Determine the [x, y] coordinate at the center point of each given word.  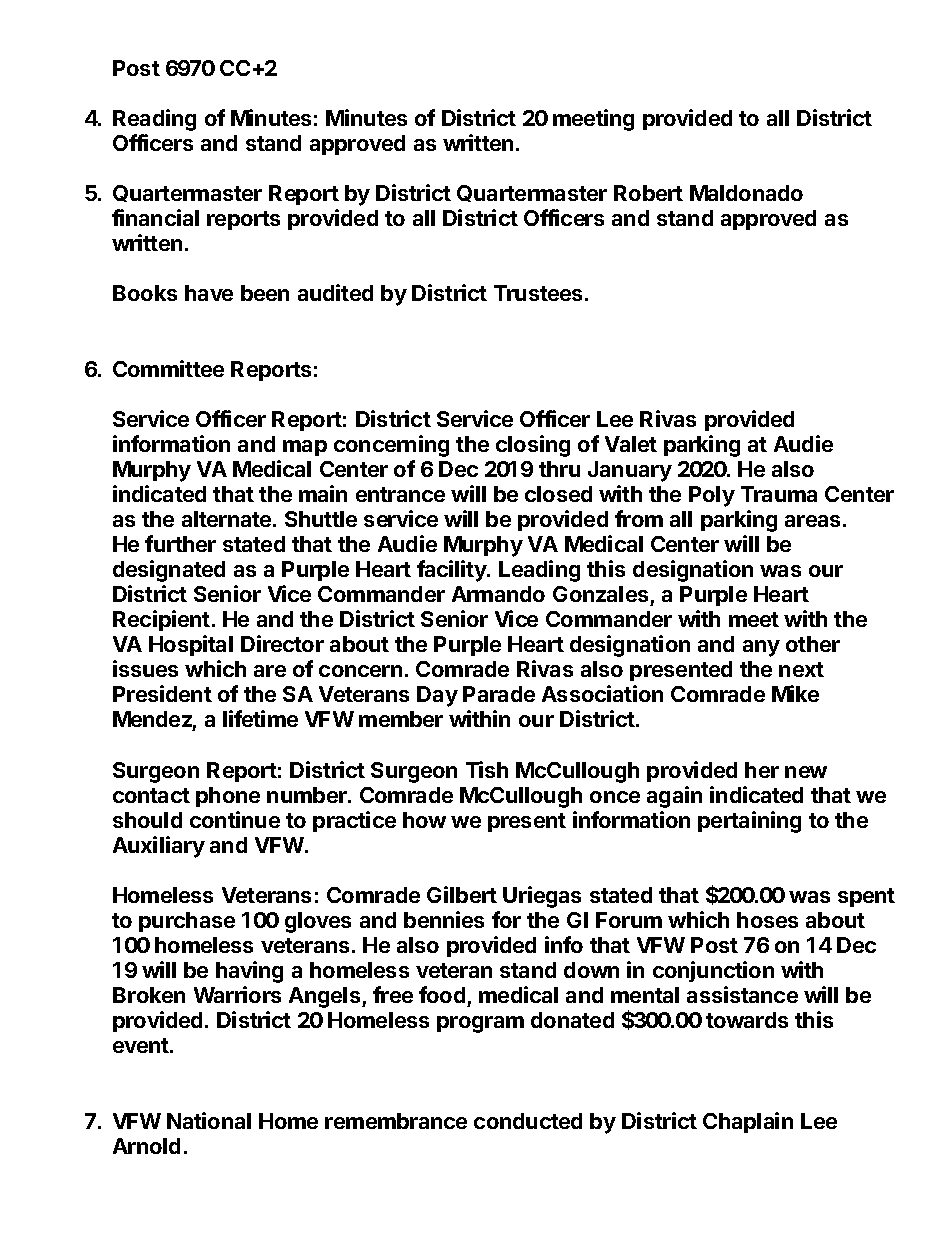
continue [235, 819]
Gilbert [462, 894]
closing [533, 446]
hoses [767, 920]
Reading [154, 120]
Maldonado [746, 193]
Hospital [191, 645]
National [209, 1120]
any [761, 648]
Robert [648, 193]
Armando [498, 594]
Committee [168, 368]
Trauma [779, 494]
